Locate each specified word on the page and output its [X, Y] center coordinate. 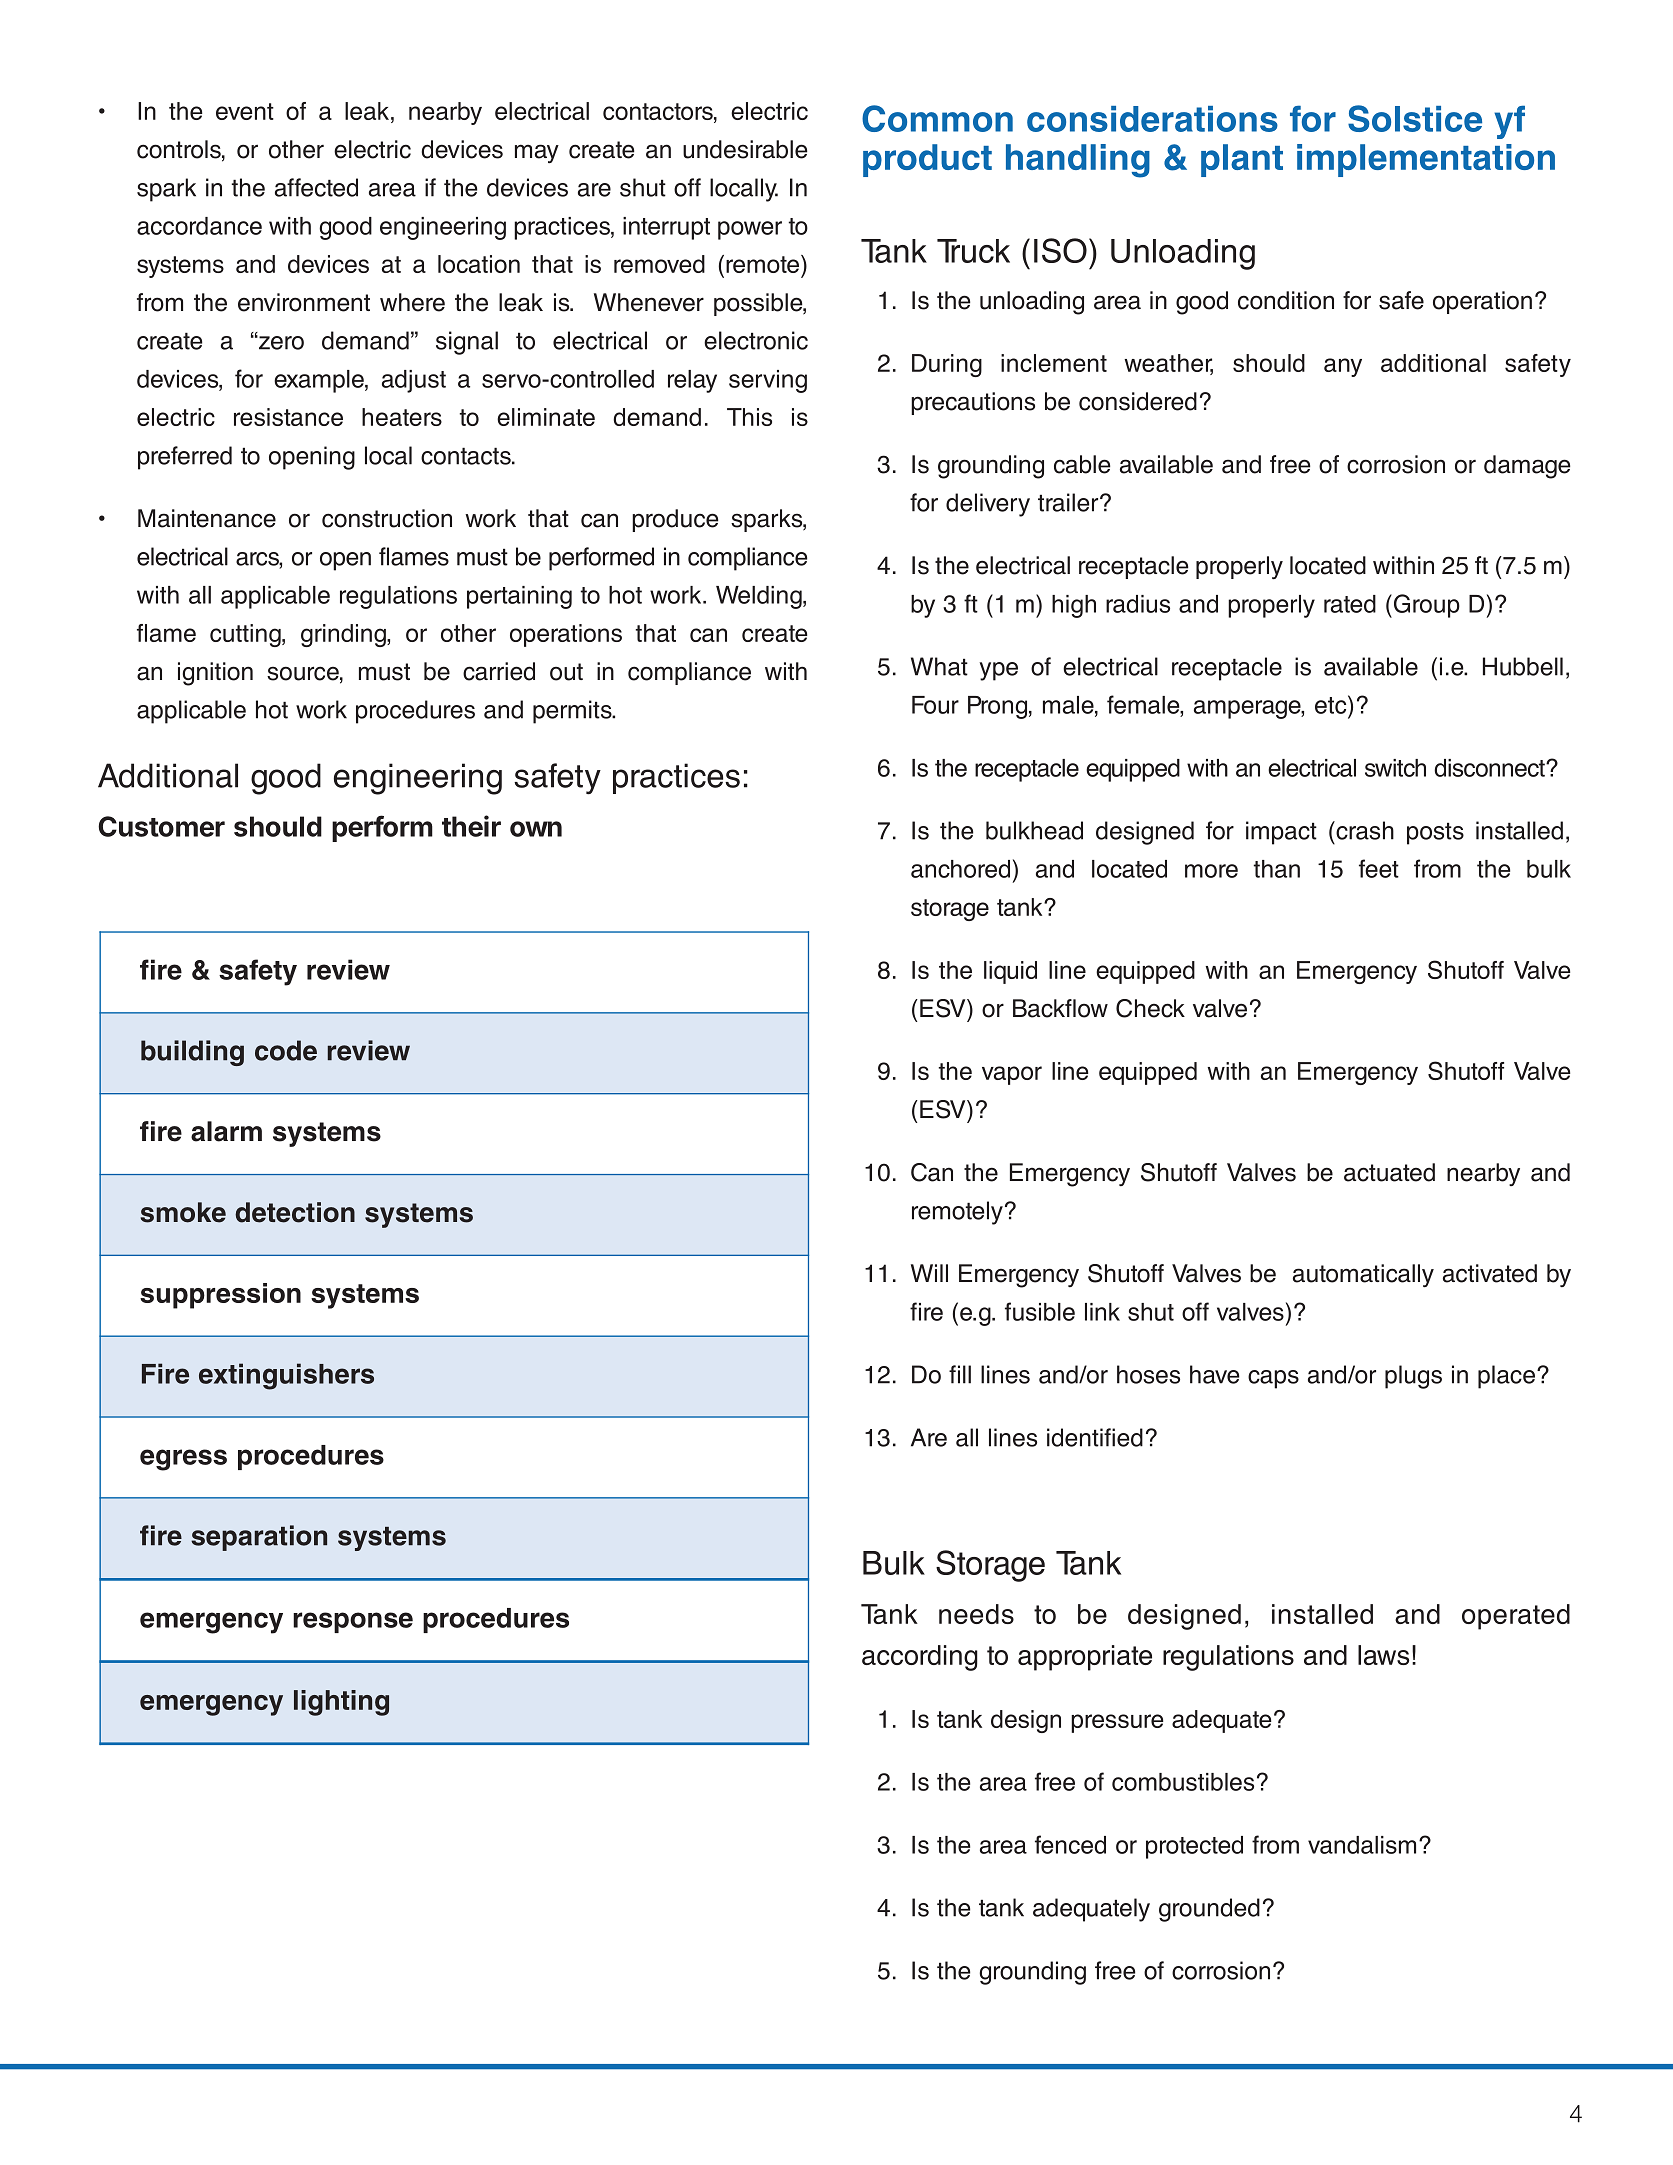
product [927, 160]
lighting [341, 1703]
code [286, 1050]
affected [316, 187]
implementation [1426, 160]
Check [1150, 1008]
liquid [1010, 972]
